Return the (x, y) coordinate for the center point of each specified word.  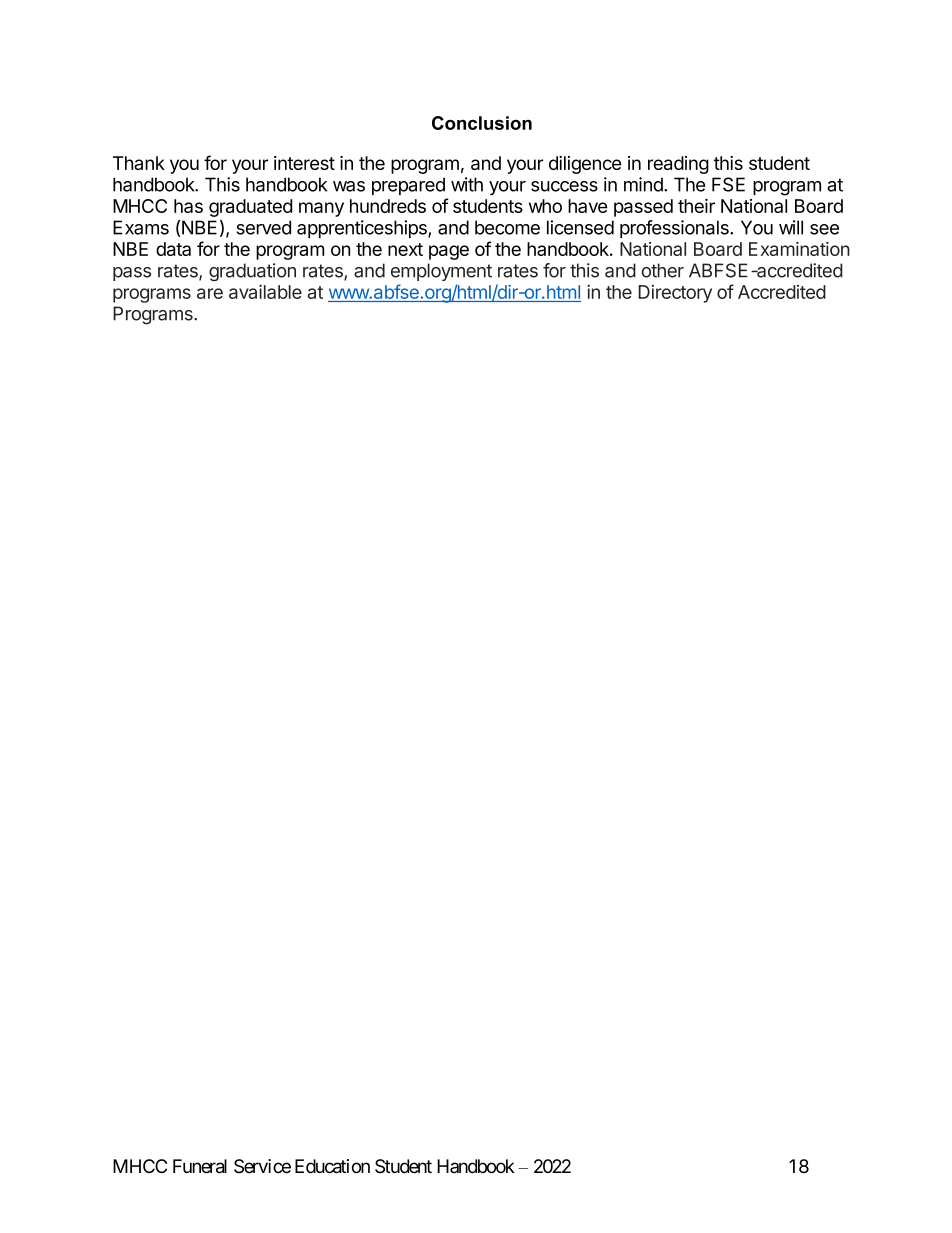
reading (678, 165)
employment (441, 272)
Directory (675, 294)
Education (332, 1166)
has (188, 206)
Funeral (200, 1166)
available (265, 291)
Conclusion (482, 123)
